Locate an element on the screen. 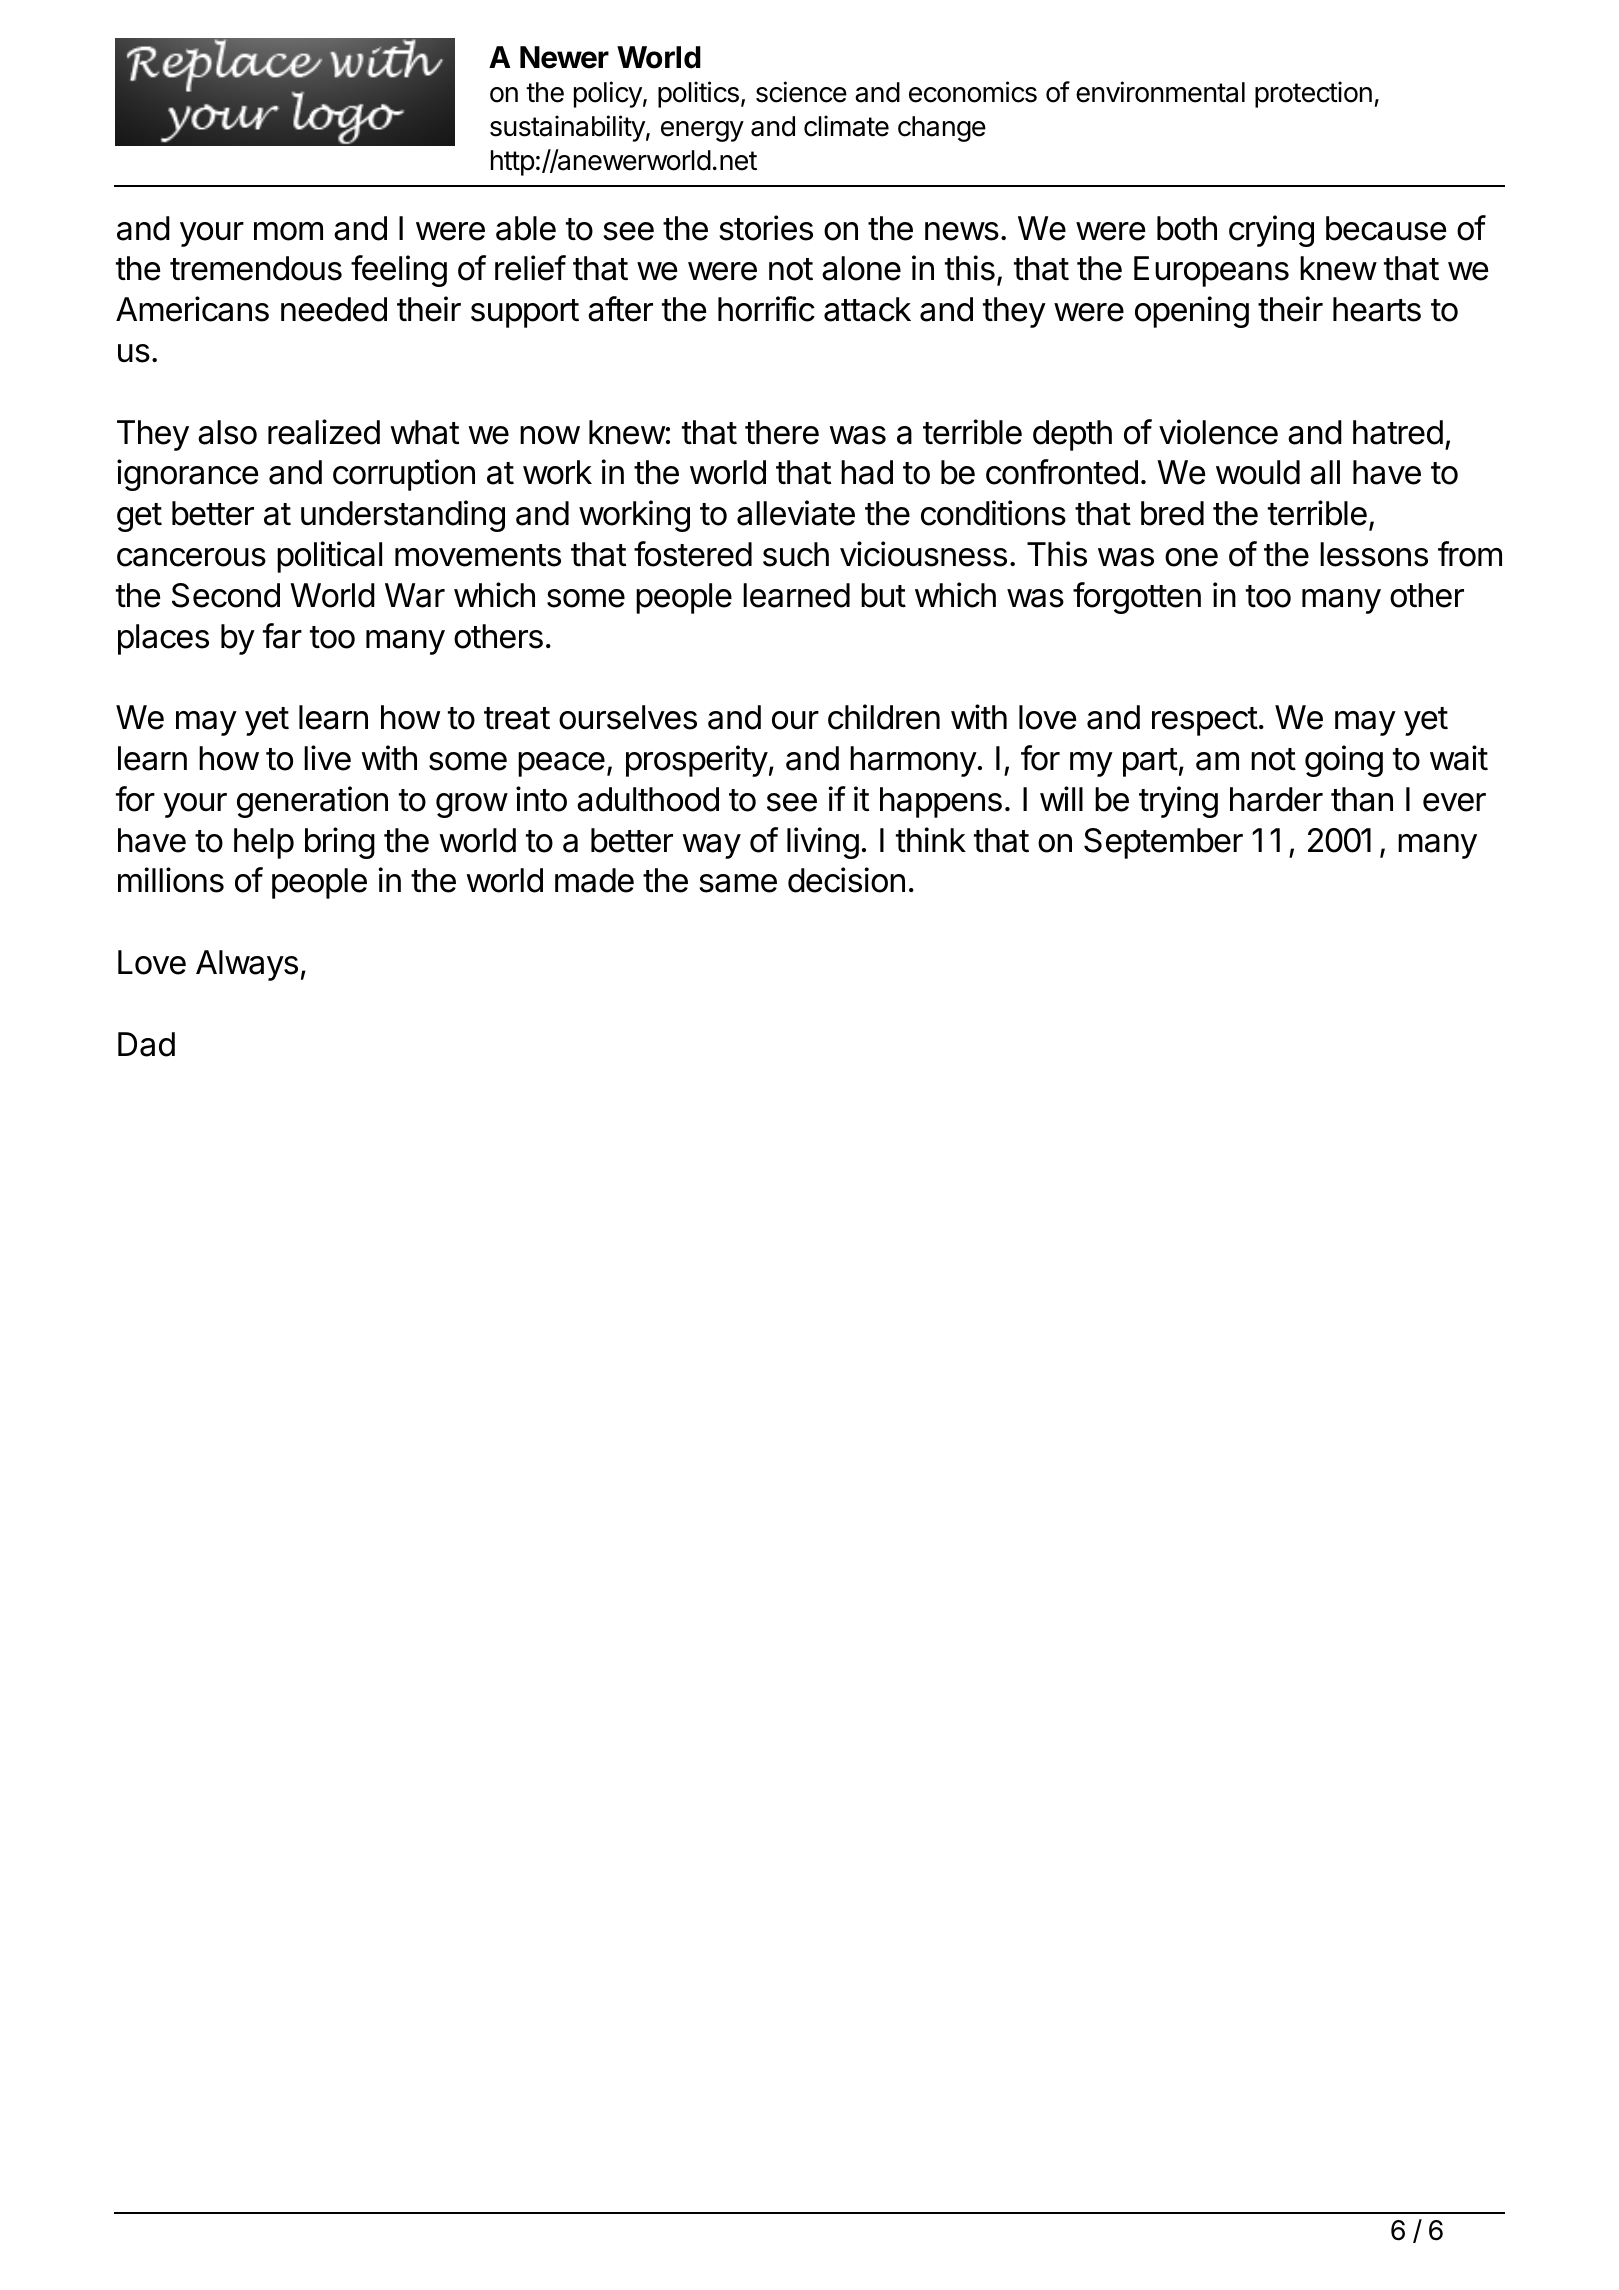 The height and width of the screenshot is (2290, 1619). Always is located at coordinates (247, 965).
